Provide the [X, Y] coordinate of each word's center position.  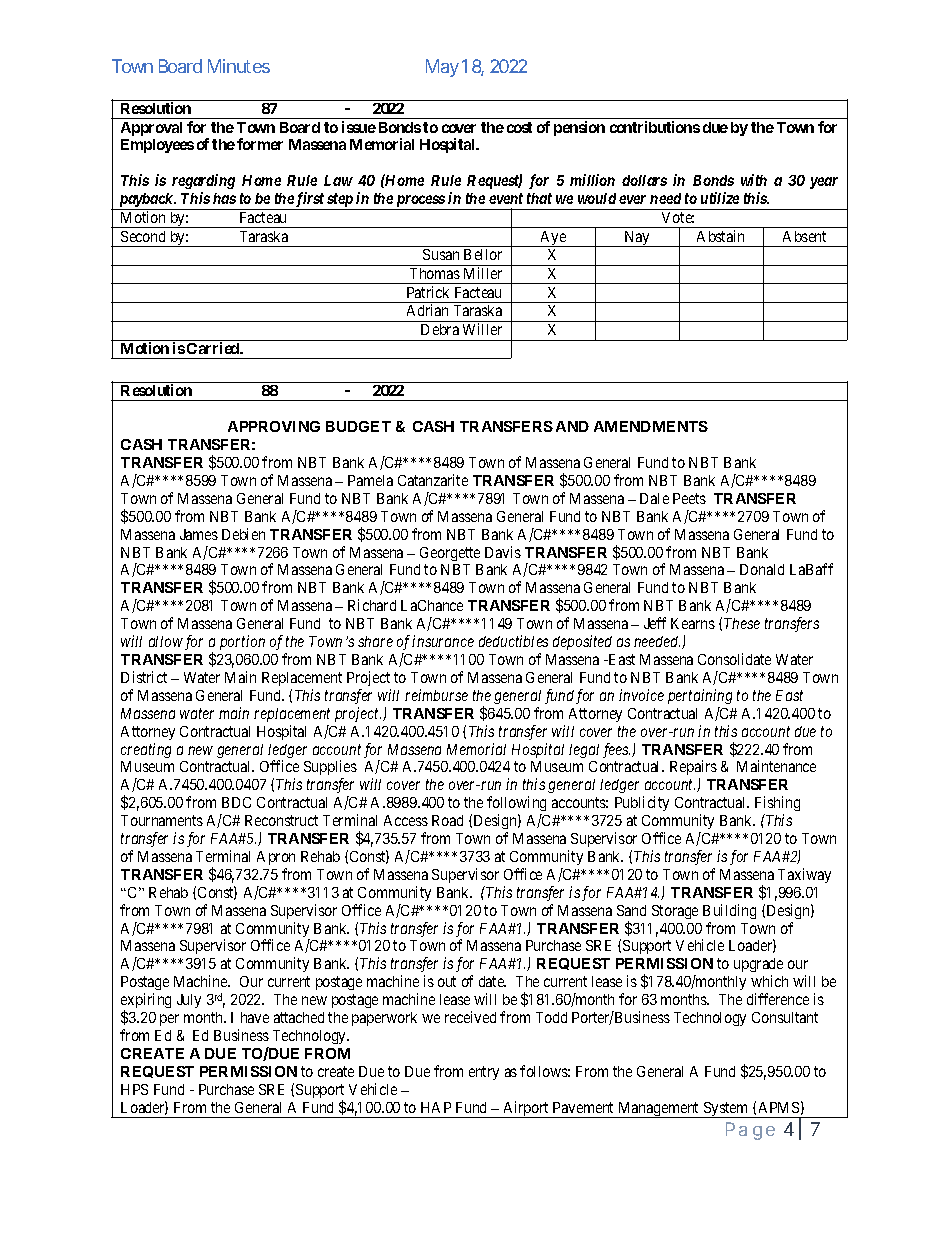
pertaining [700, 696]
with [754, 180]
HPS [134, 1089]
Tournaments [162, 820]
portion [242, 642]
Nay [637, 239]
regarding [203, 181]
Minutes [239, 66]
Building [729, 911]
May [442, 68]
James [199, 534]
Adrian [427, 310]
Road [447, 820]
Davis [503, 552]
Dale [654, 498]
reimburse [436, 695]
